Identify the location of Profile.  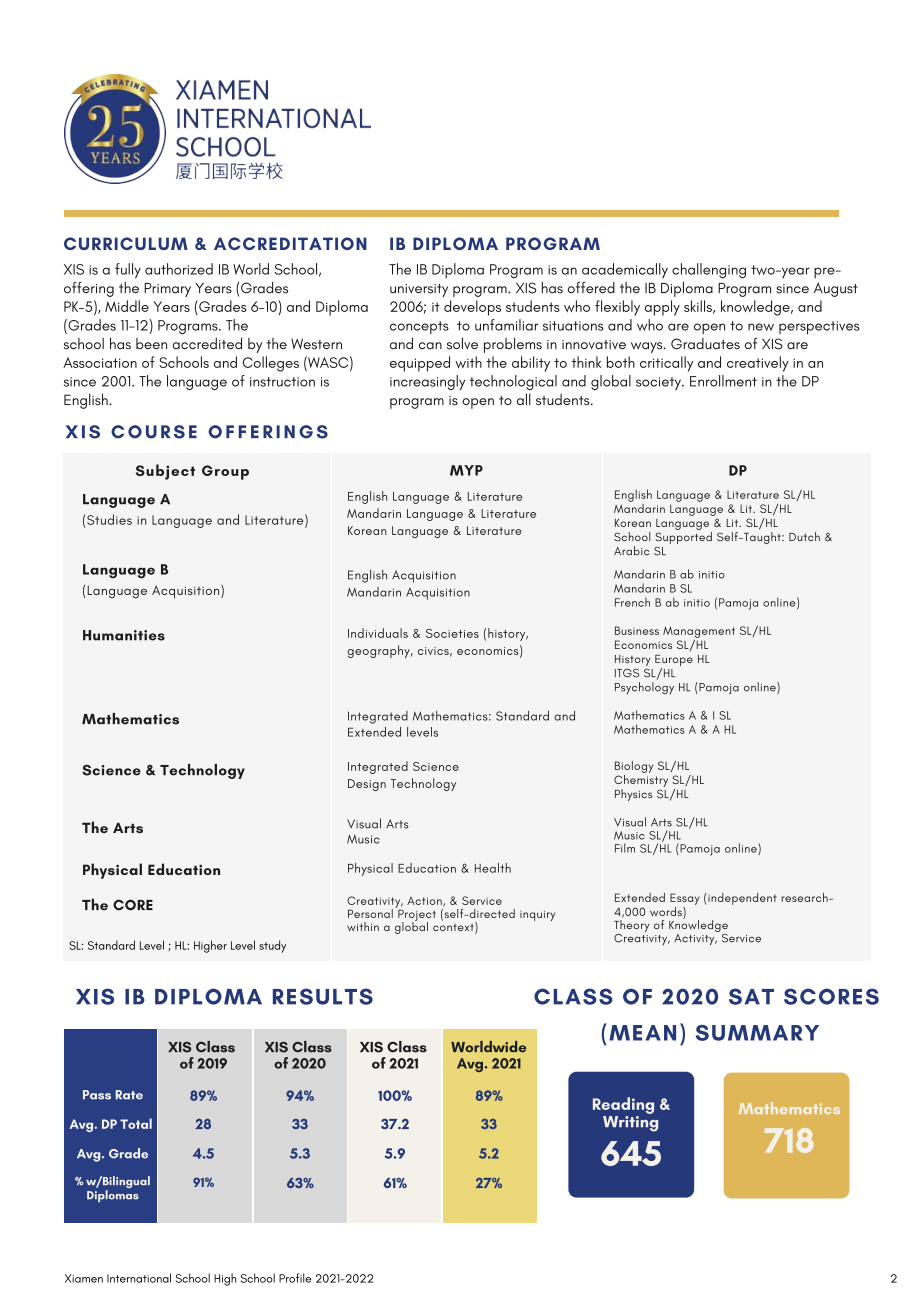
(295, 1278).
